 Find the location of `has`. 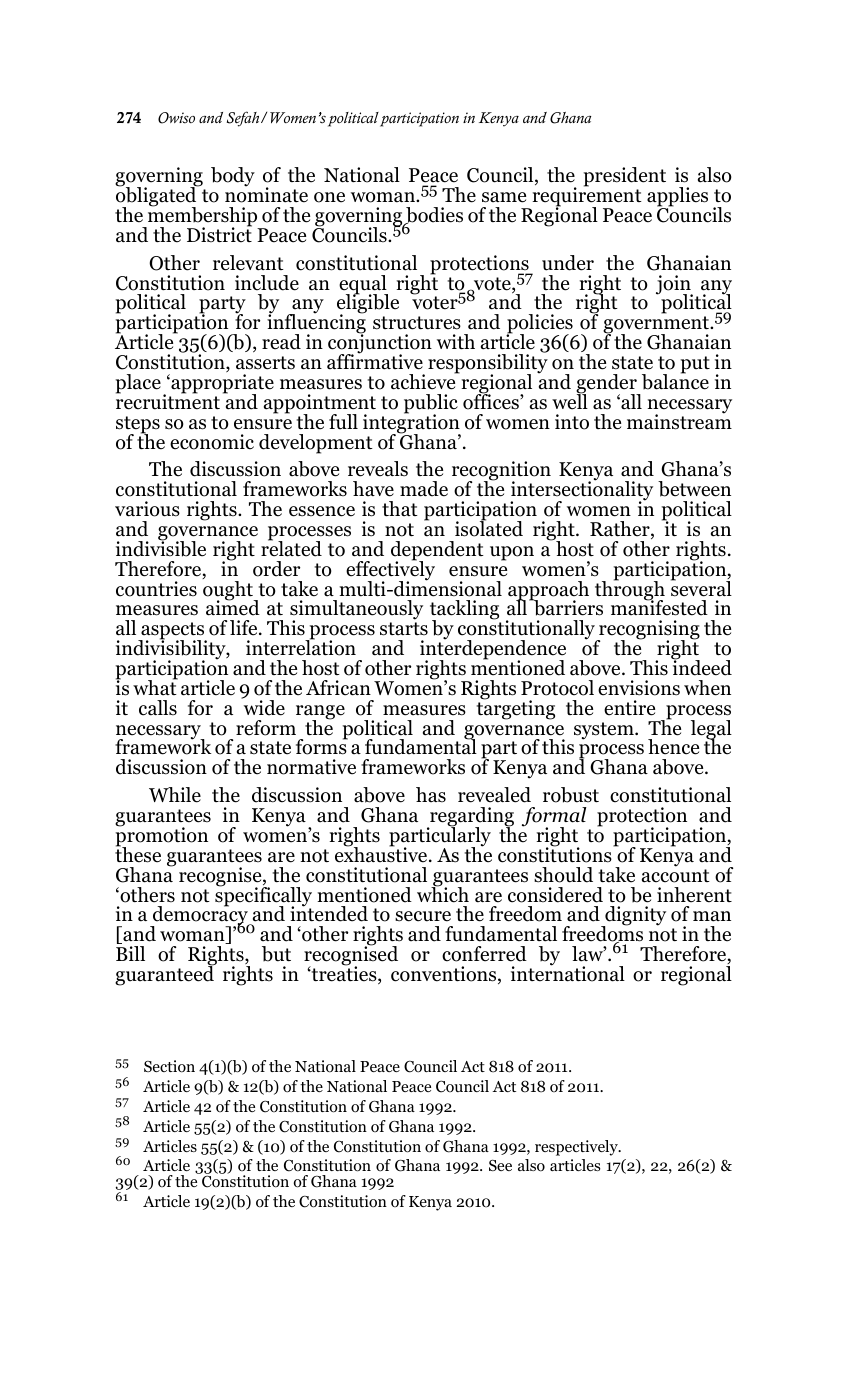

has is located at coordinates (431, 795).
